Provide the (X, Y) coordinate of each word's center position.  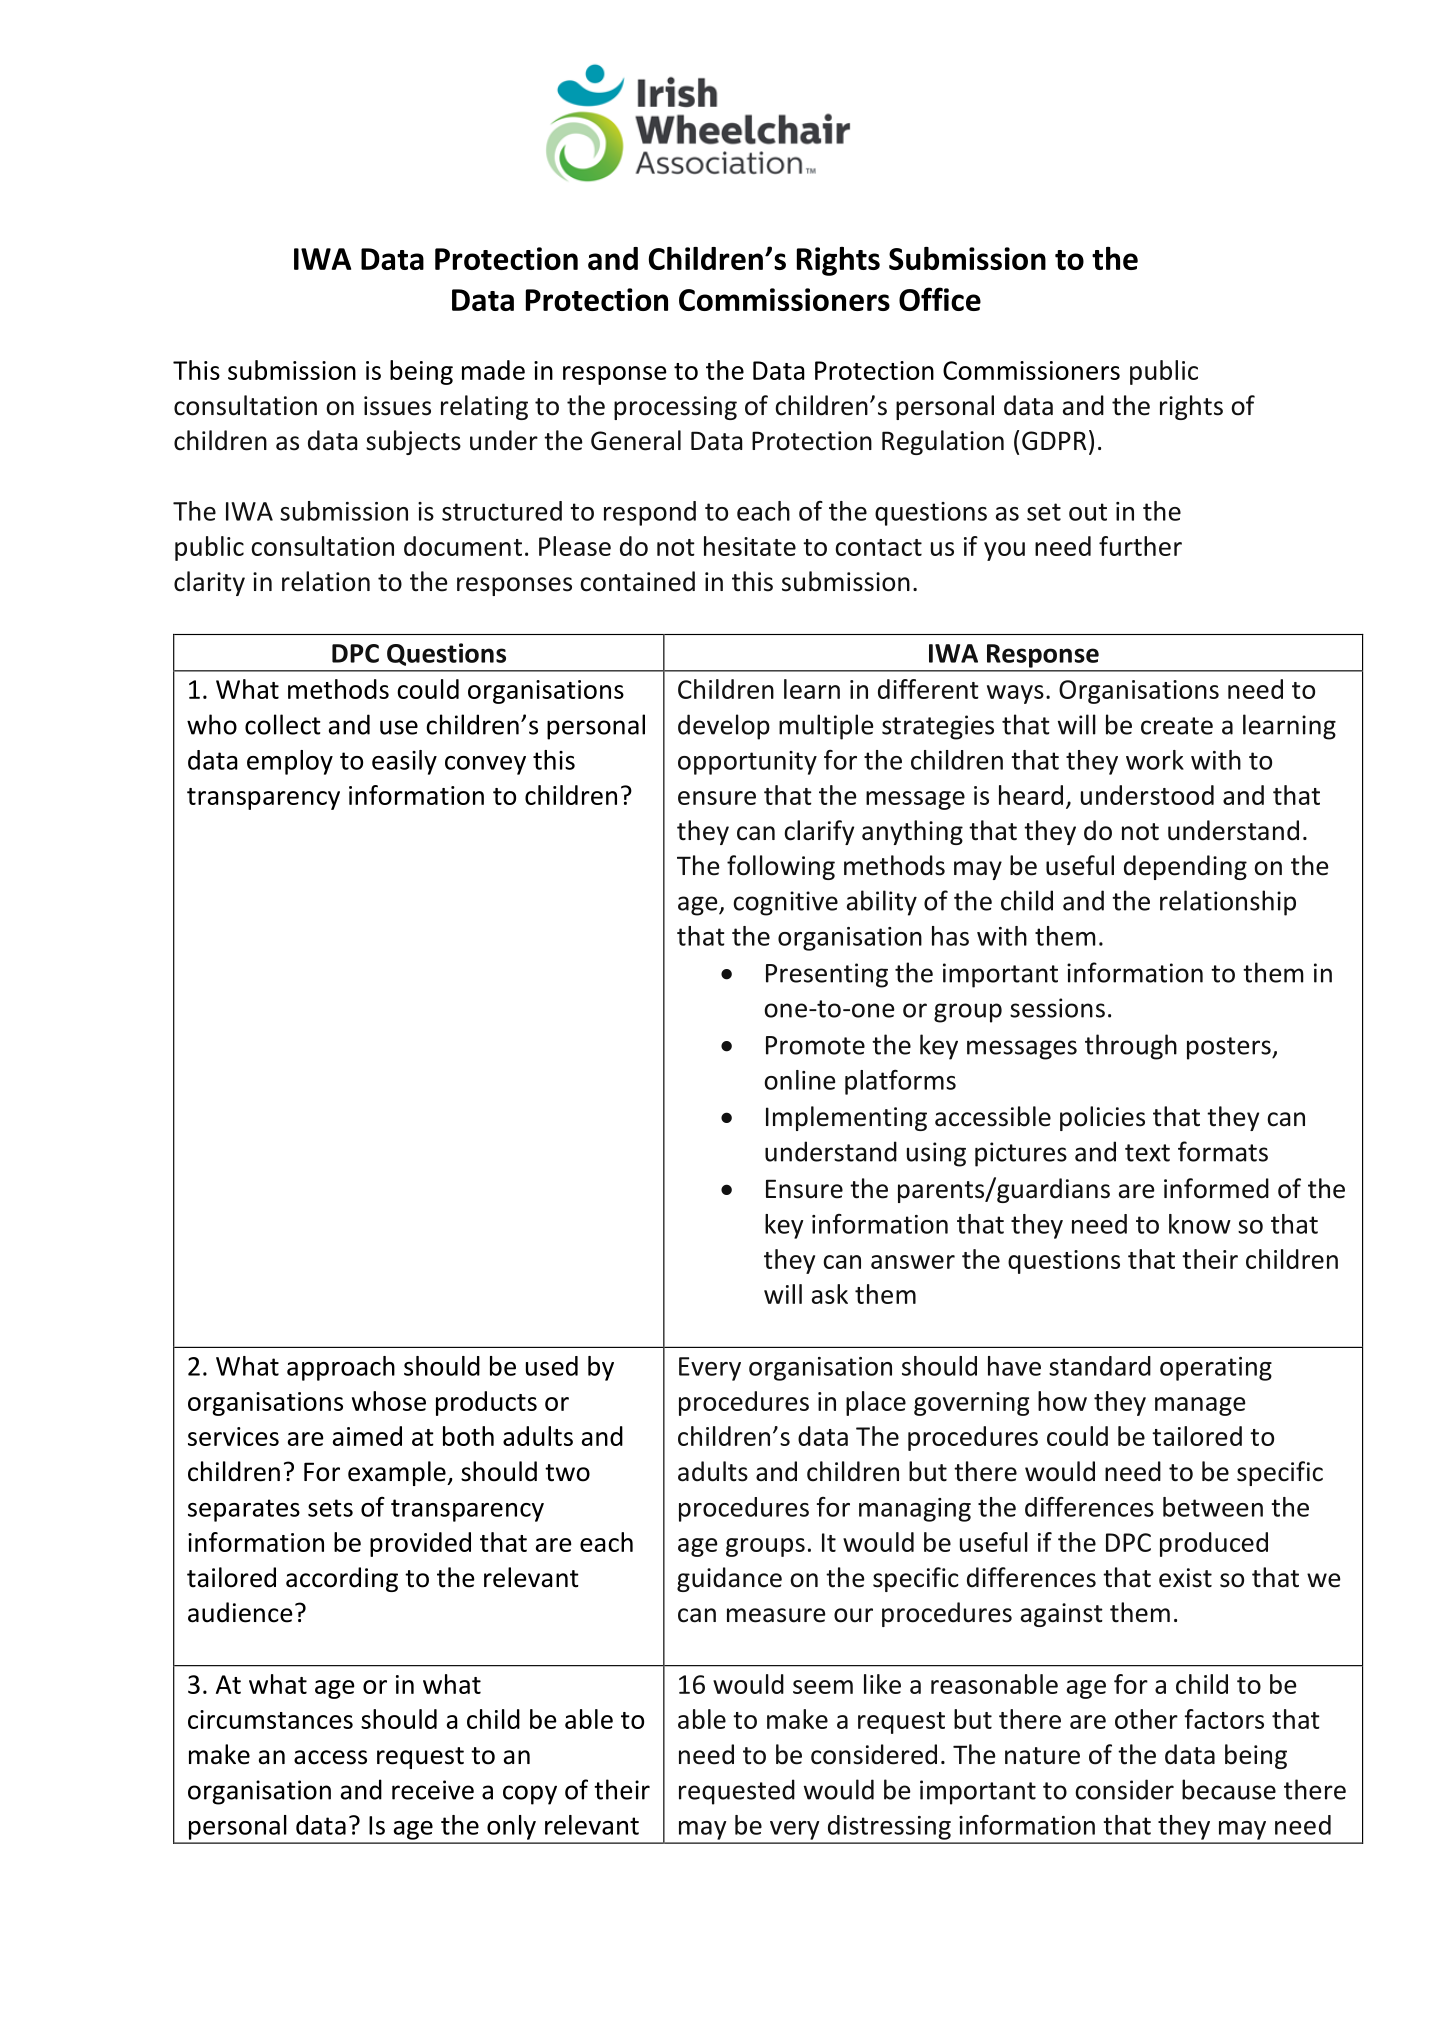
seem (823, 1687)
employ (290, 762)
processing (675, 408)
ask (830, 1294)
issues (397, 406)
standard (1100, 1366)
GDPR (1054, 441)
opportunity (747, 763)
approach (341, 1368)
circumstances (270, 1719)
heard (1031, 795)
